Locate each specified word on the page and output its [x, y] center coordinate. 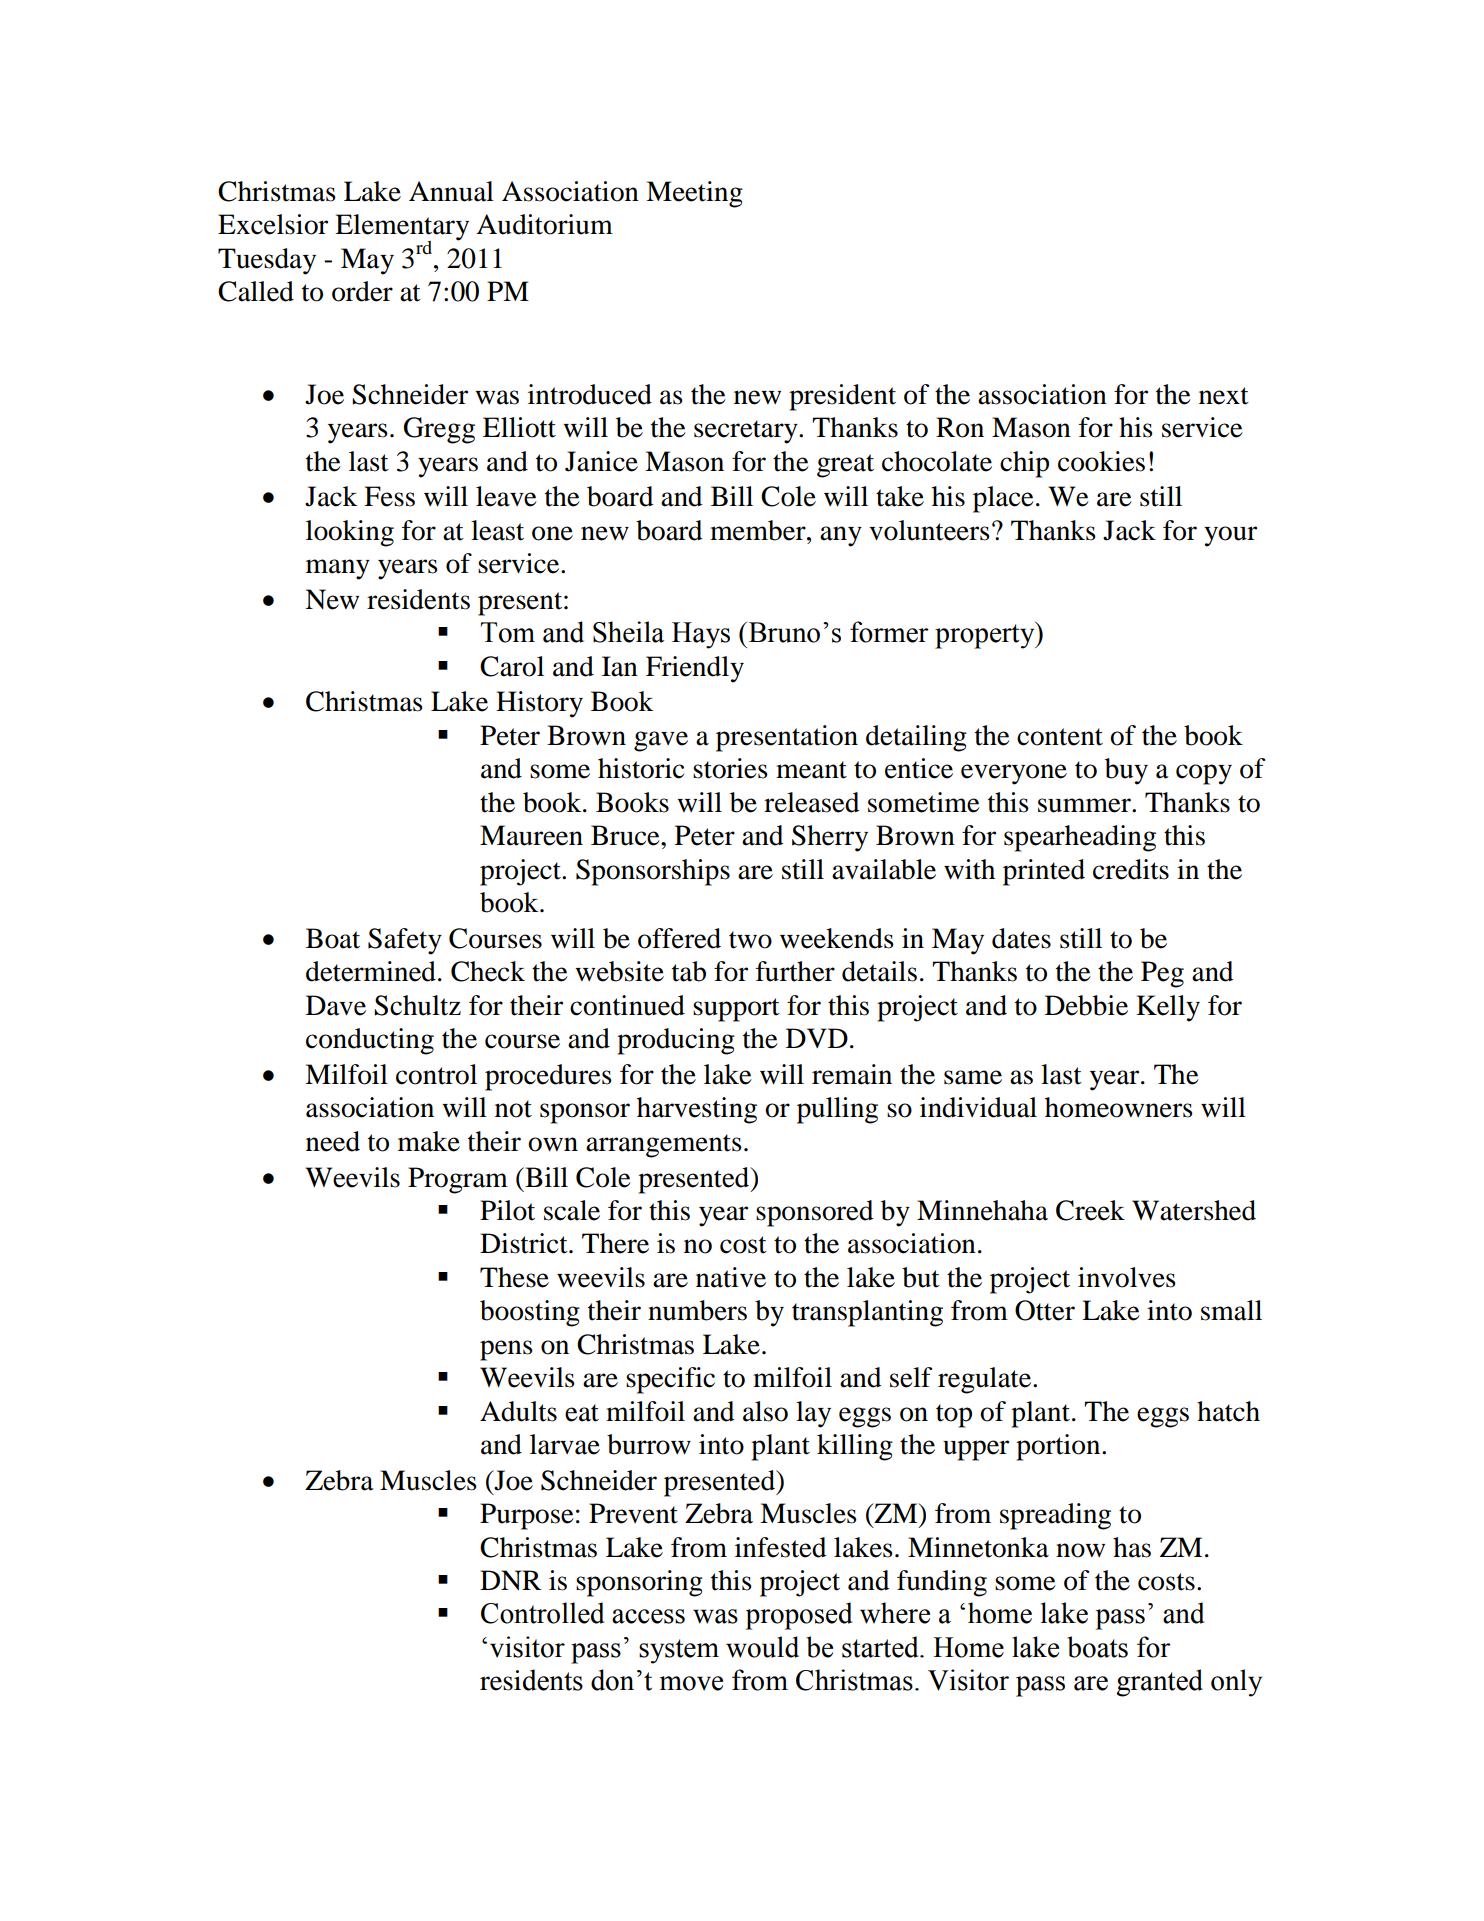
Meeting [694, 194]
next [1224, 396]
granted [1159, 1683]
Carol [512, 666]
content [1060, 737]
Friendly [695, 669]
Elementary [402, 228]
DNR [510, 1580]
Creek [1090, 1210]
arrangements [664, 1146]
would [762, 1647]
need [333, 1141]
